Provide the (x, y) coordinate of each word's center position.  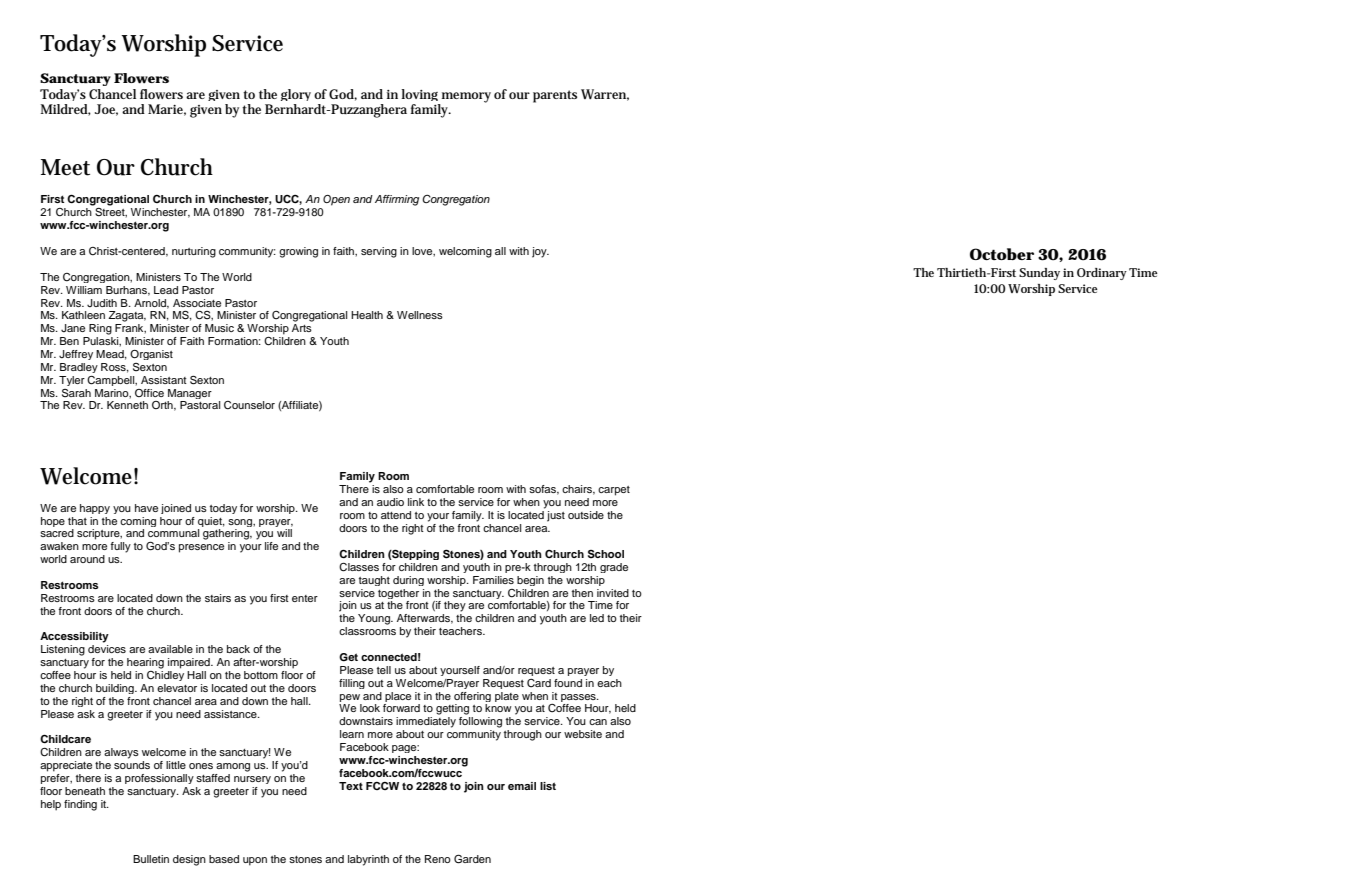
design (189, 860)
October (1002, 254)
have (146, 508)
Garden (472, 859)
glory (296, 95)
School (606, 554)
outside (586, 515)
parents (555, 96)
